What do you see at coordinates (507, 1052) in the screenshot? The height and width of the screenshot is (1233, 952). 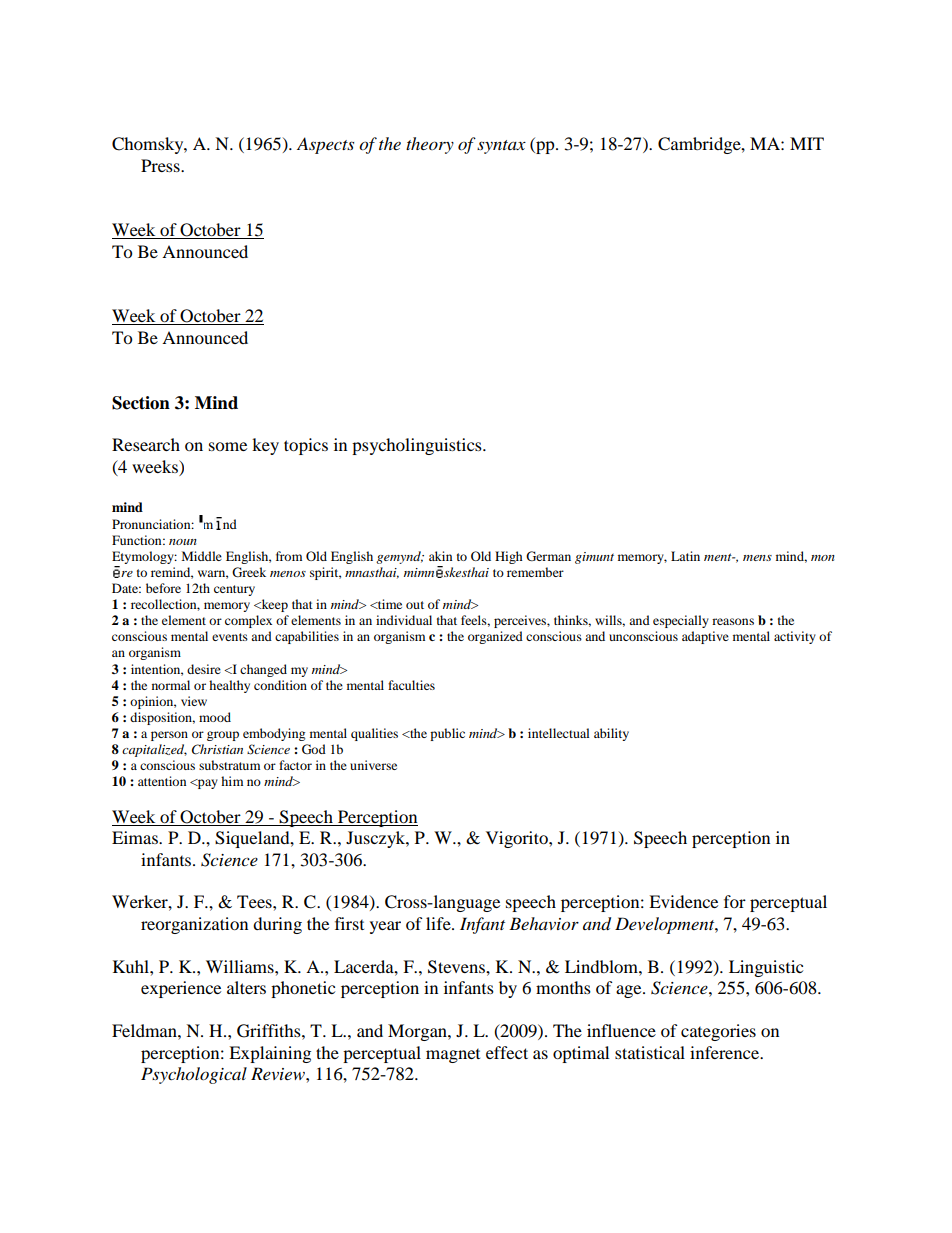 I see `effect` at bounding box center [507, 1052].
